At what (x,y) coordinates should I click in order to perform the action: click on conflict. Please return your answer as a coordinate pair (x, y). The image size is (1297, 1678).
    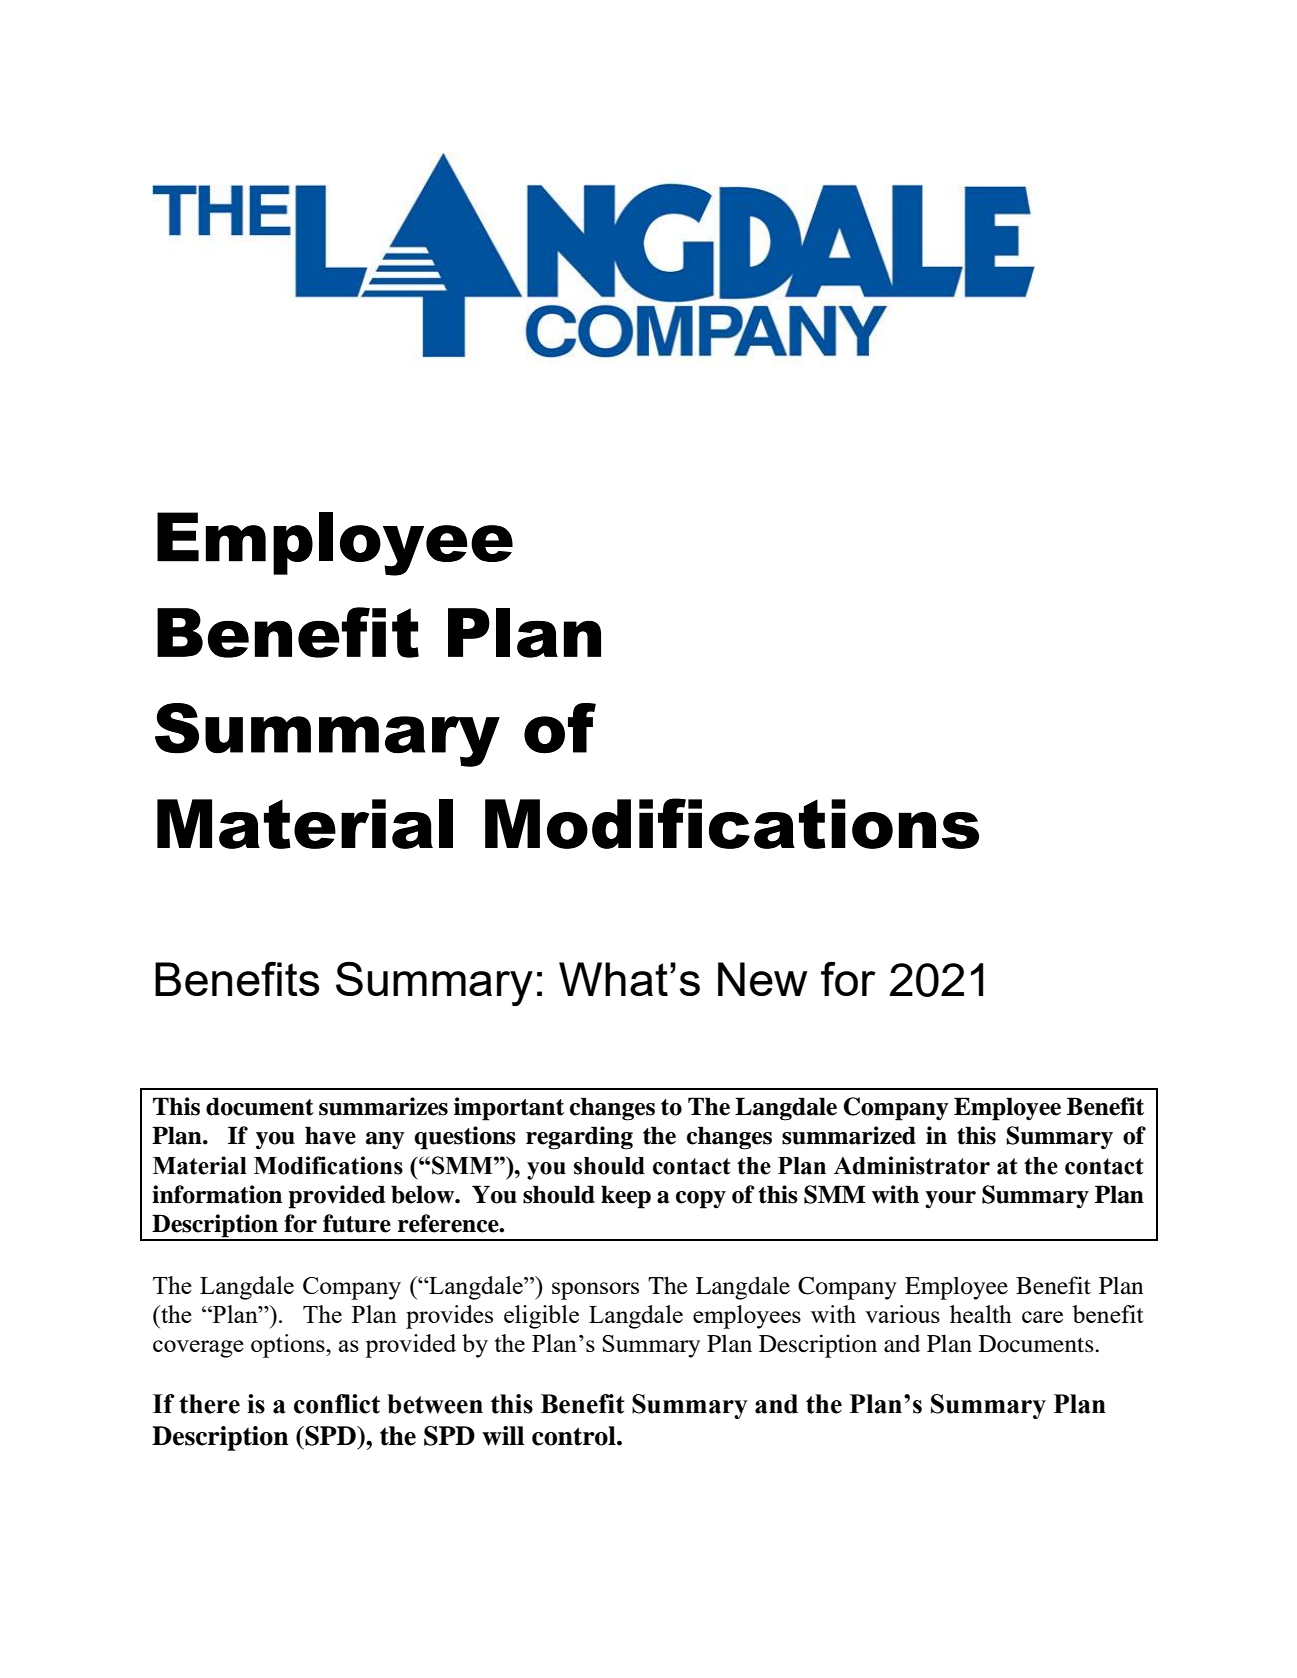
    Looking at the image, I should click on (337, 1404).
